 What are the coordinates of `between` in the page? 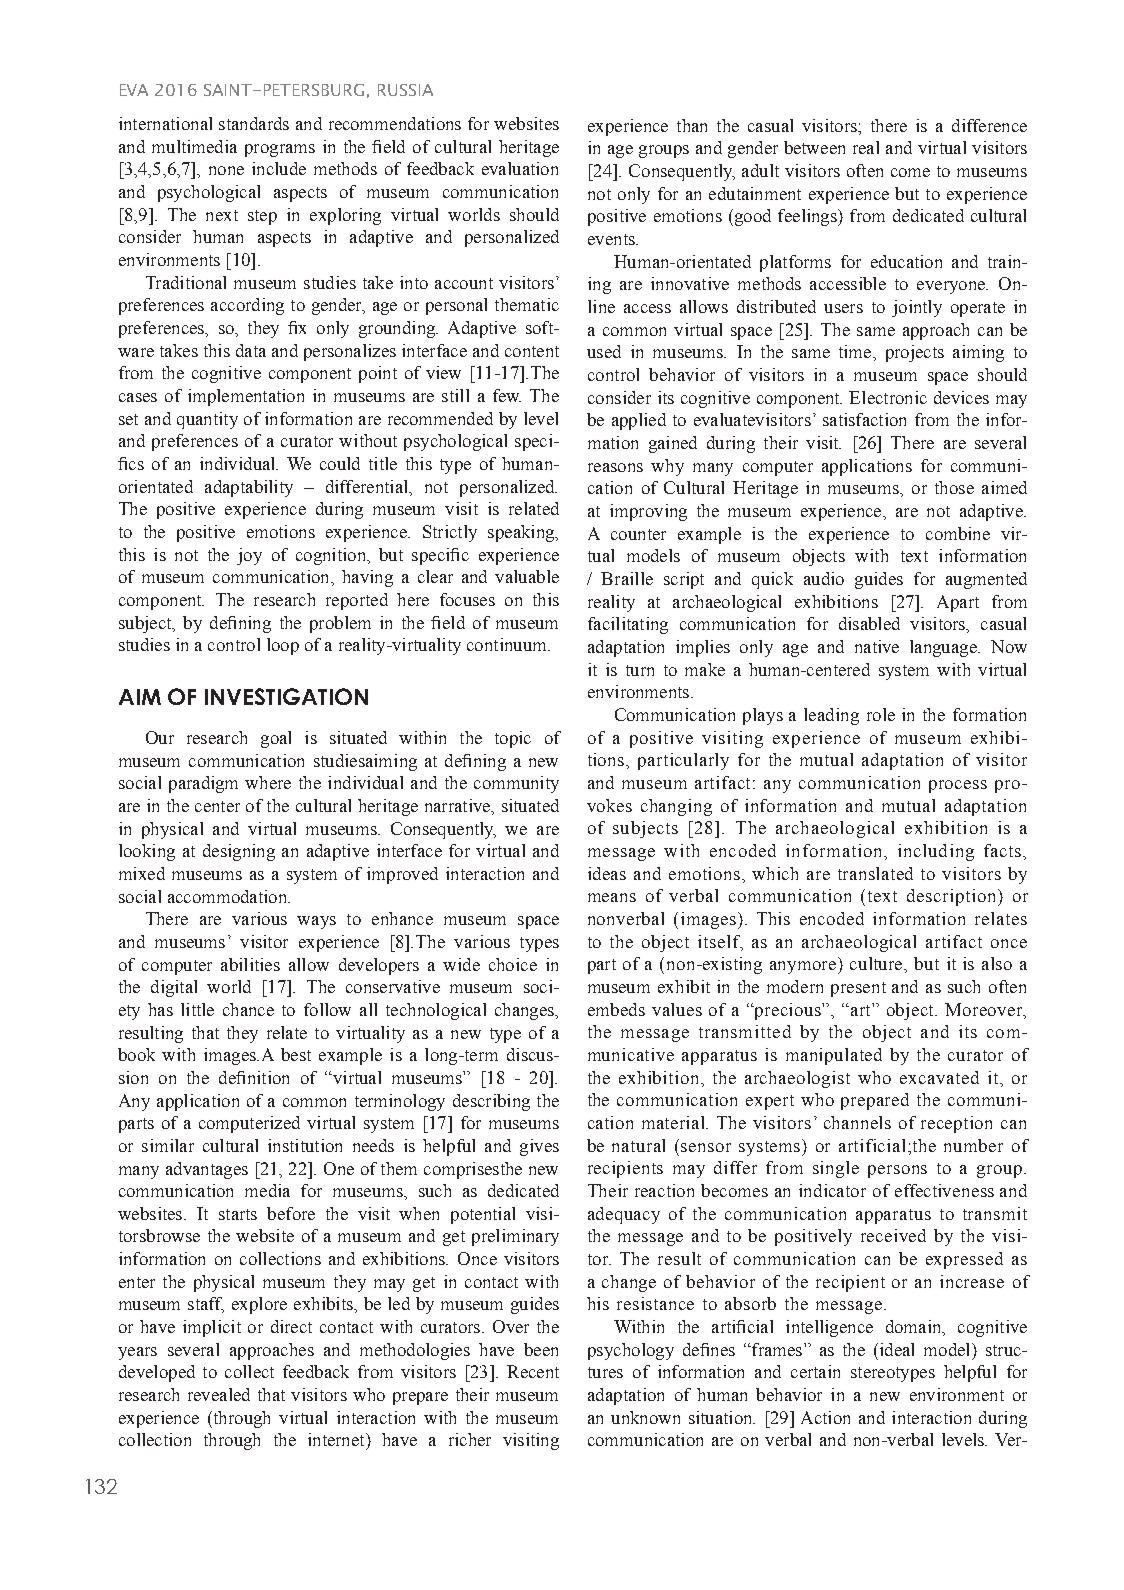 It's located at (814, 147).
